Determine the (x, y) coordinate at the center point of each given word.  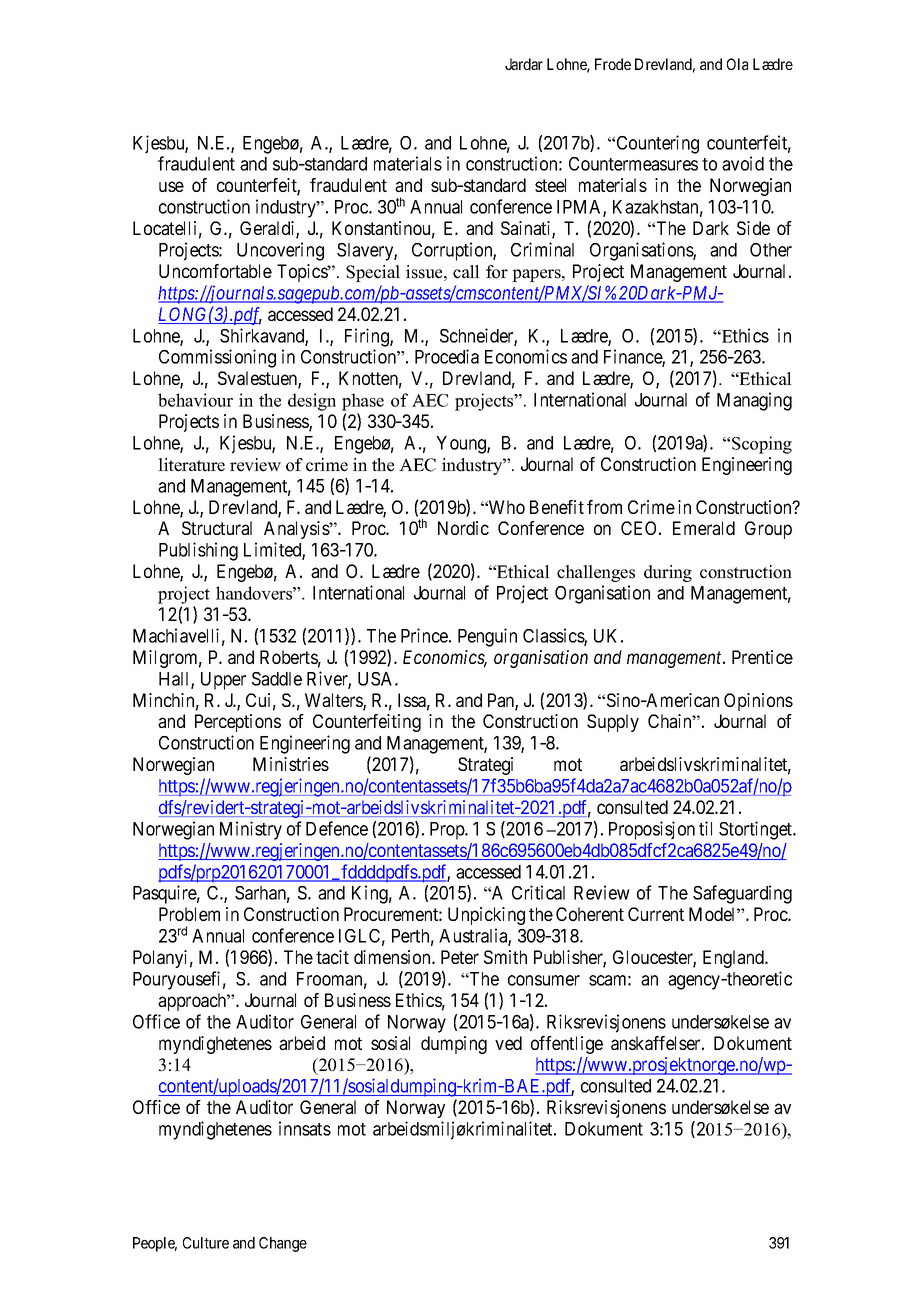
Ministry (251, 830)
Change (283, 1244)
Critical (538, 892)
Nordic (463, 528)
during (668, 573)
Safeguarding (742, 894)
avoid (743, 163)
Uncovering (280, 251)
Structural (217, 528)
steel (550, 185)
